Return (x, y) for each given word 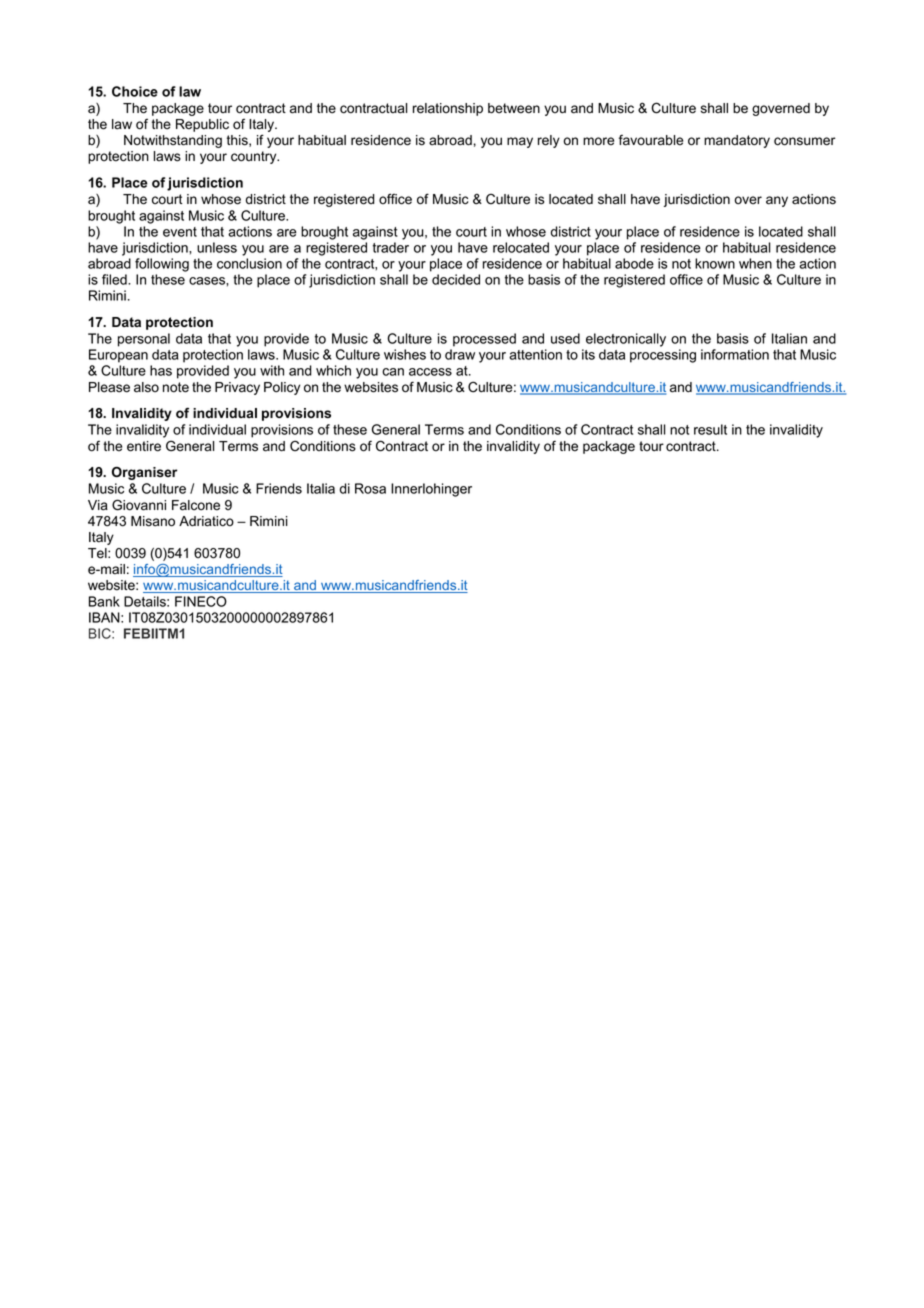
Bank (104, 601)
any (777, 201)
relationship (448, 109)
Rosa (370, 488)
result (710, 429)
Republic (202, 125)
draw (460, 354)
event (180, 232)
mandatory (737, 141)
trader (391, 247)
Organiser (145, 473)
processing (663, 356)
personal (144, 340)
